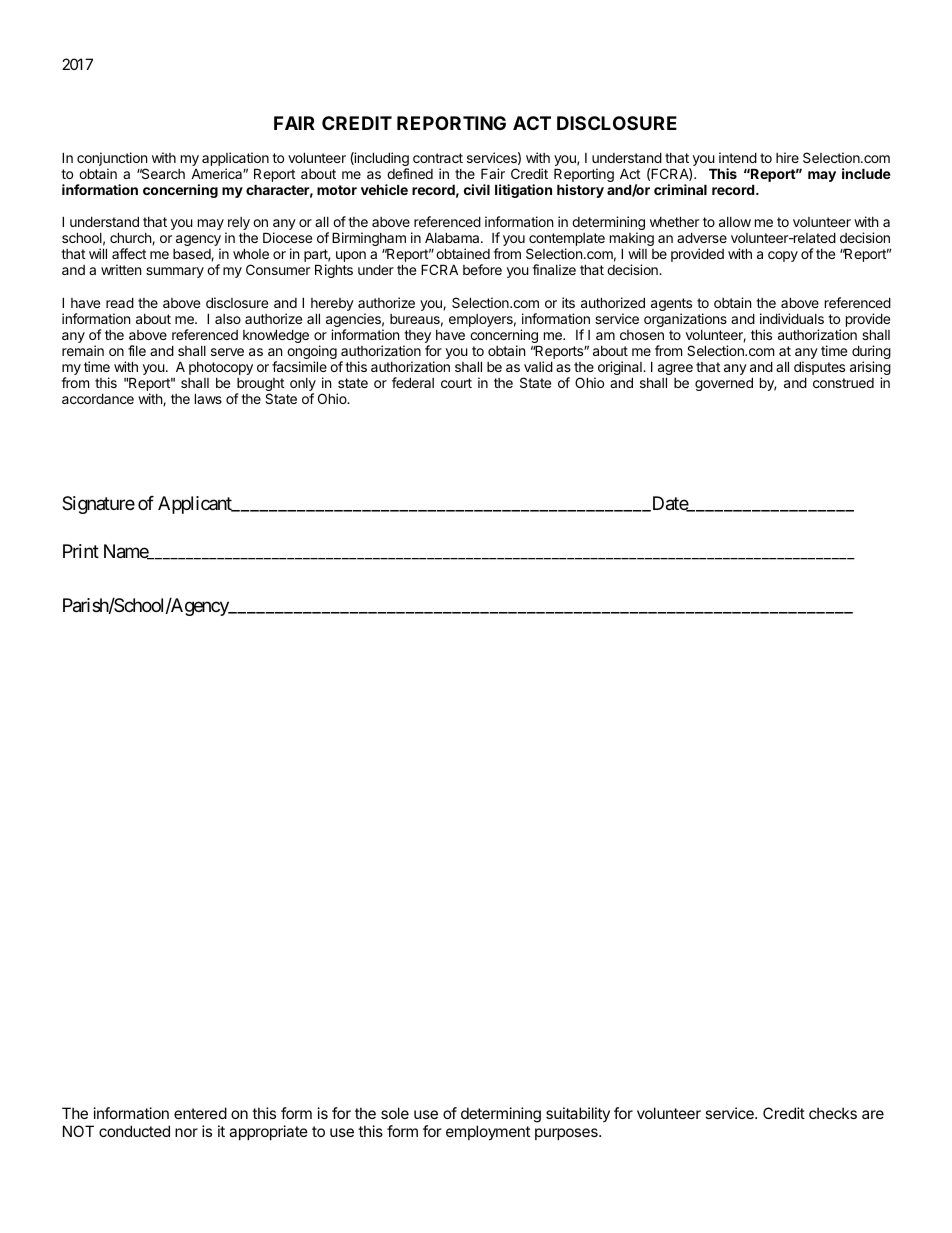 The image size is (952, 1233). I want to click on court, so click(456, 383).
